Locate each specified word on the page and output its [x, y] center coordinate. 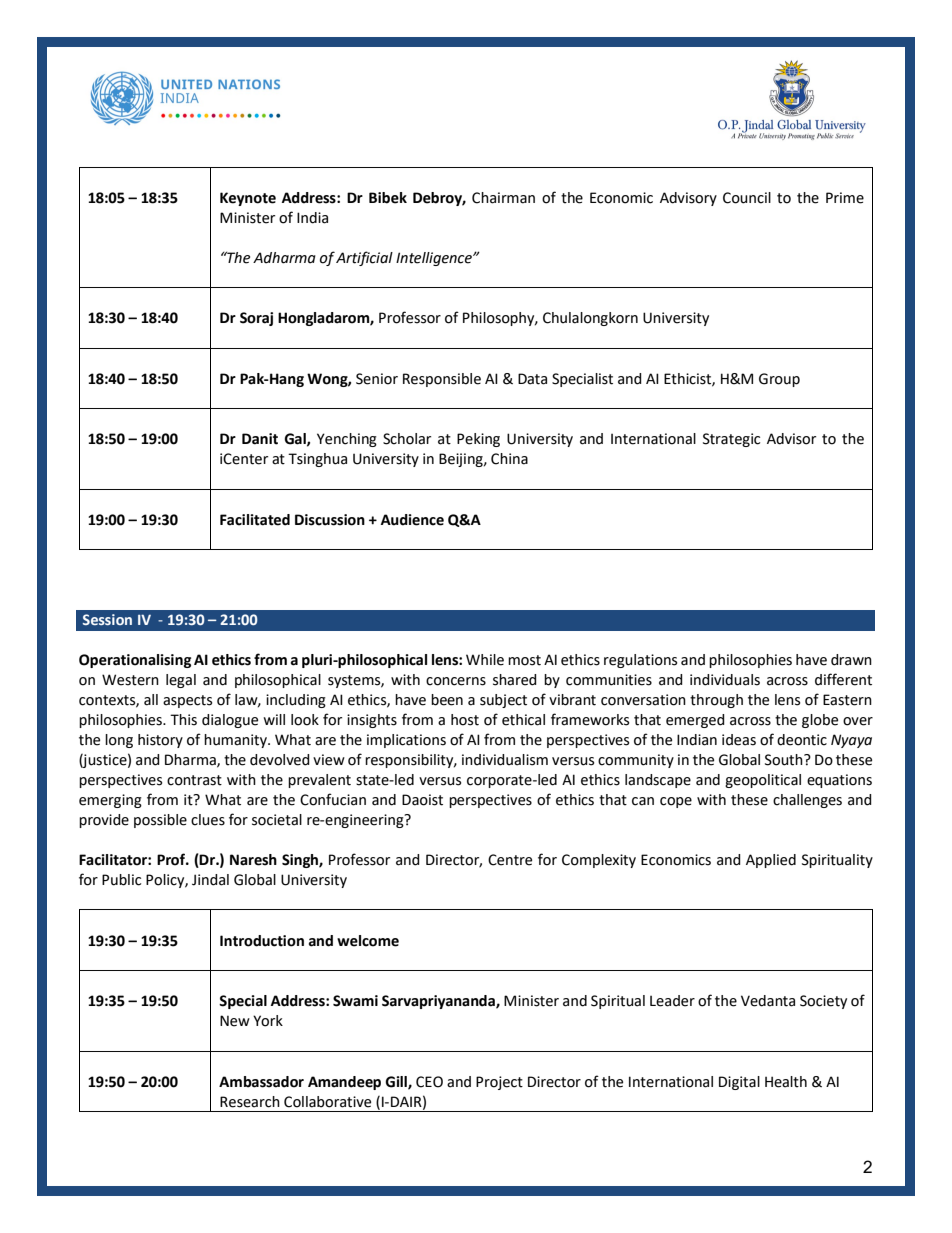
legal [181, 681]
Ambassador [261, 1082]
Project [499, 1083]
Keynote [248, 199]
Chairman [503, 198]
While [485, 660]
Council [747, 198]
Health [786, 1082]
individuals [725, 680]
